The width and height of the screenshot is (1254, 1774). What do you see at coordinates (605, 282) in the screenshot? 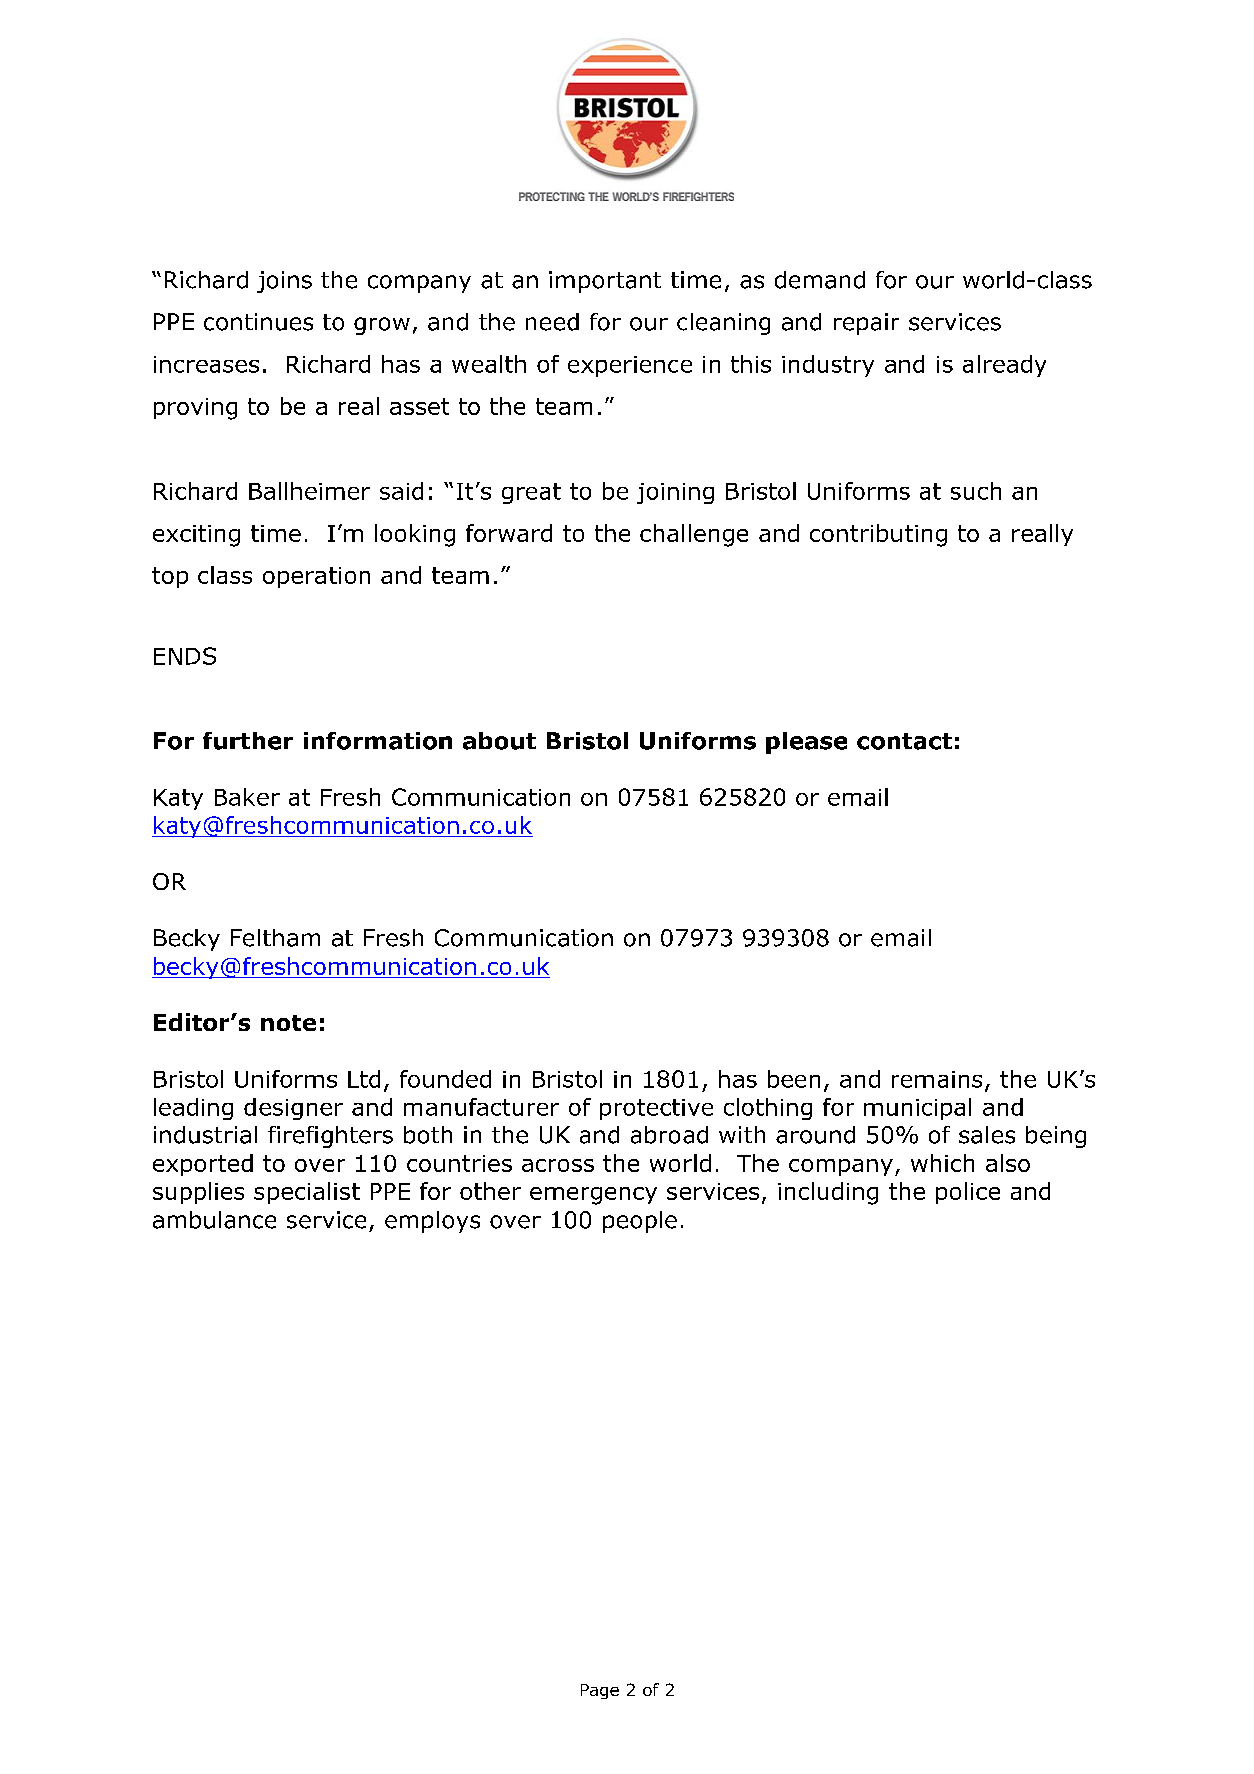
I see `important` at bounding box center [605, 282].
